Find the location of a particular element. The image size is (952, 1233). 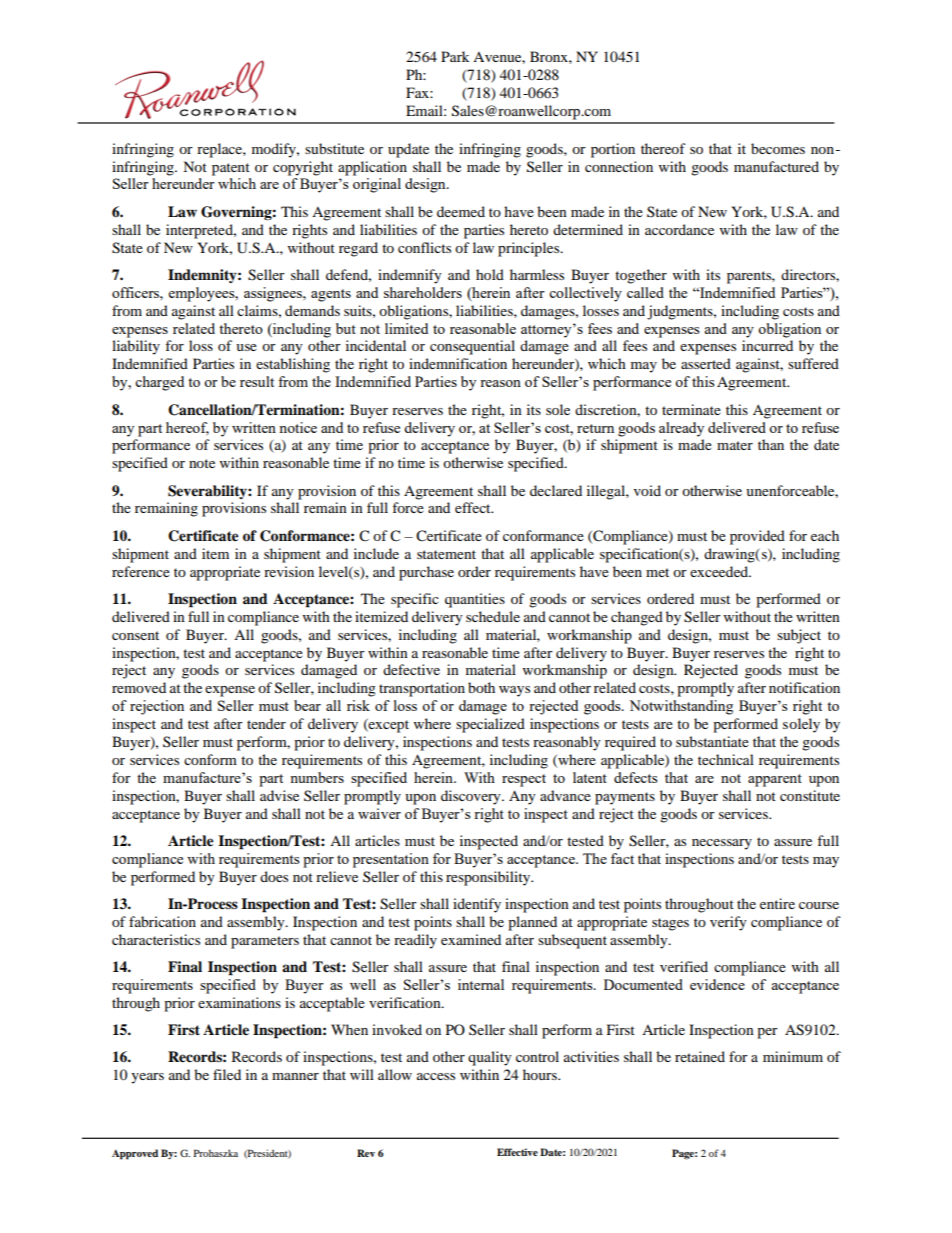

tender is located at coordinates (266, 723).
